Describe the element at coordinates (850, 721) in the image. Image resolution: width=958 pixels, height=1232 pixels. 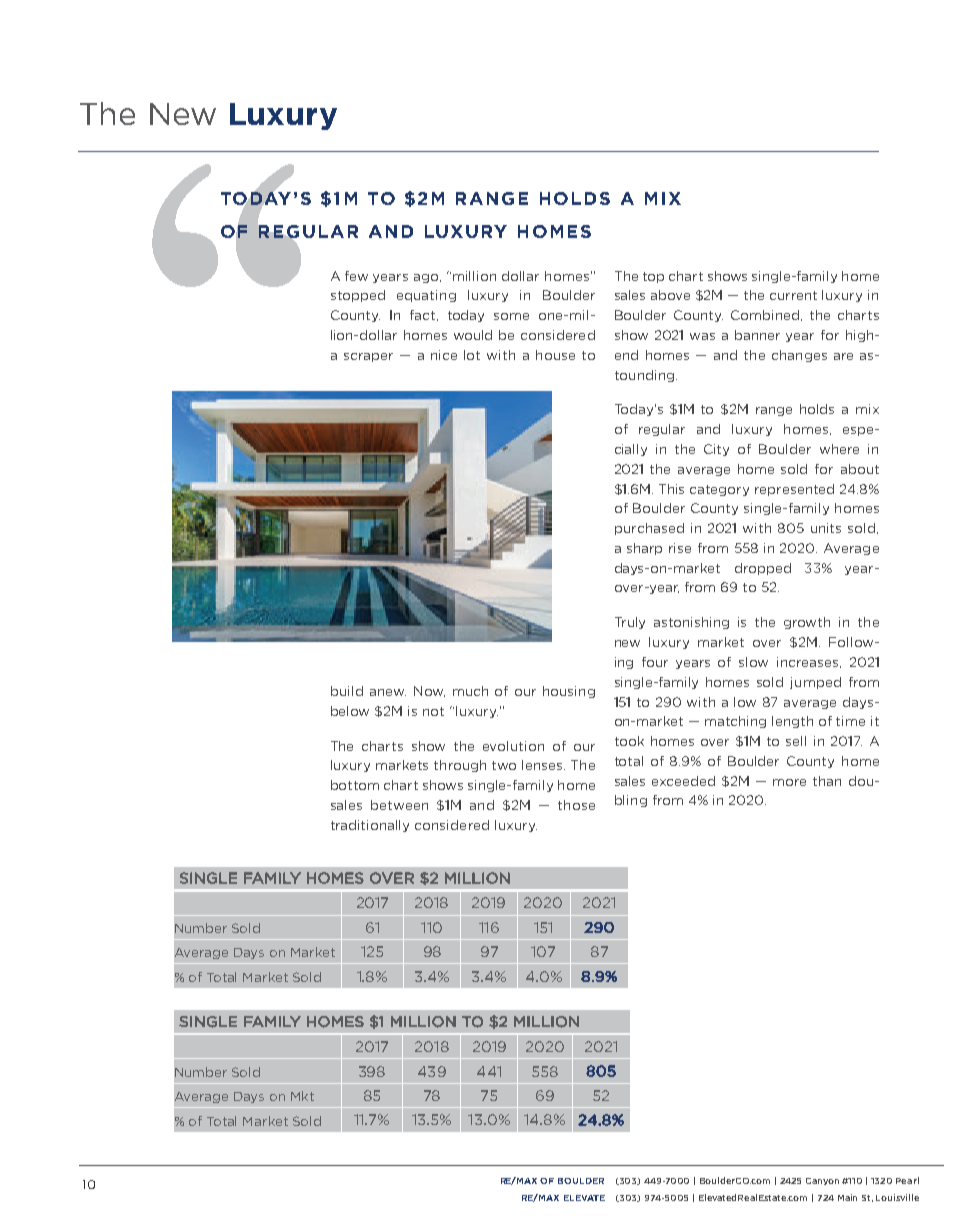
I see `time` at that location.
